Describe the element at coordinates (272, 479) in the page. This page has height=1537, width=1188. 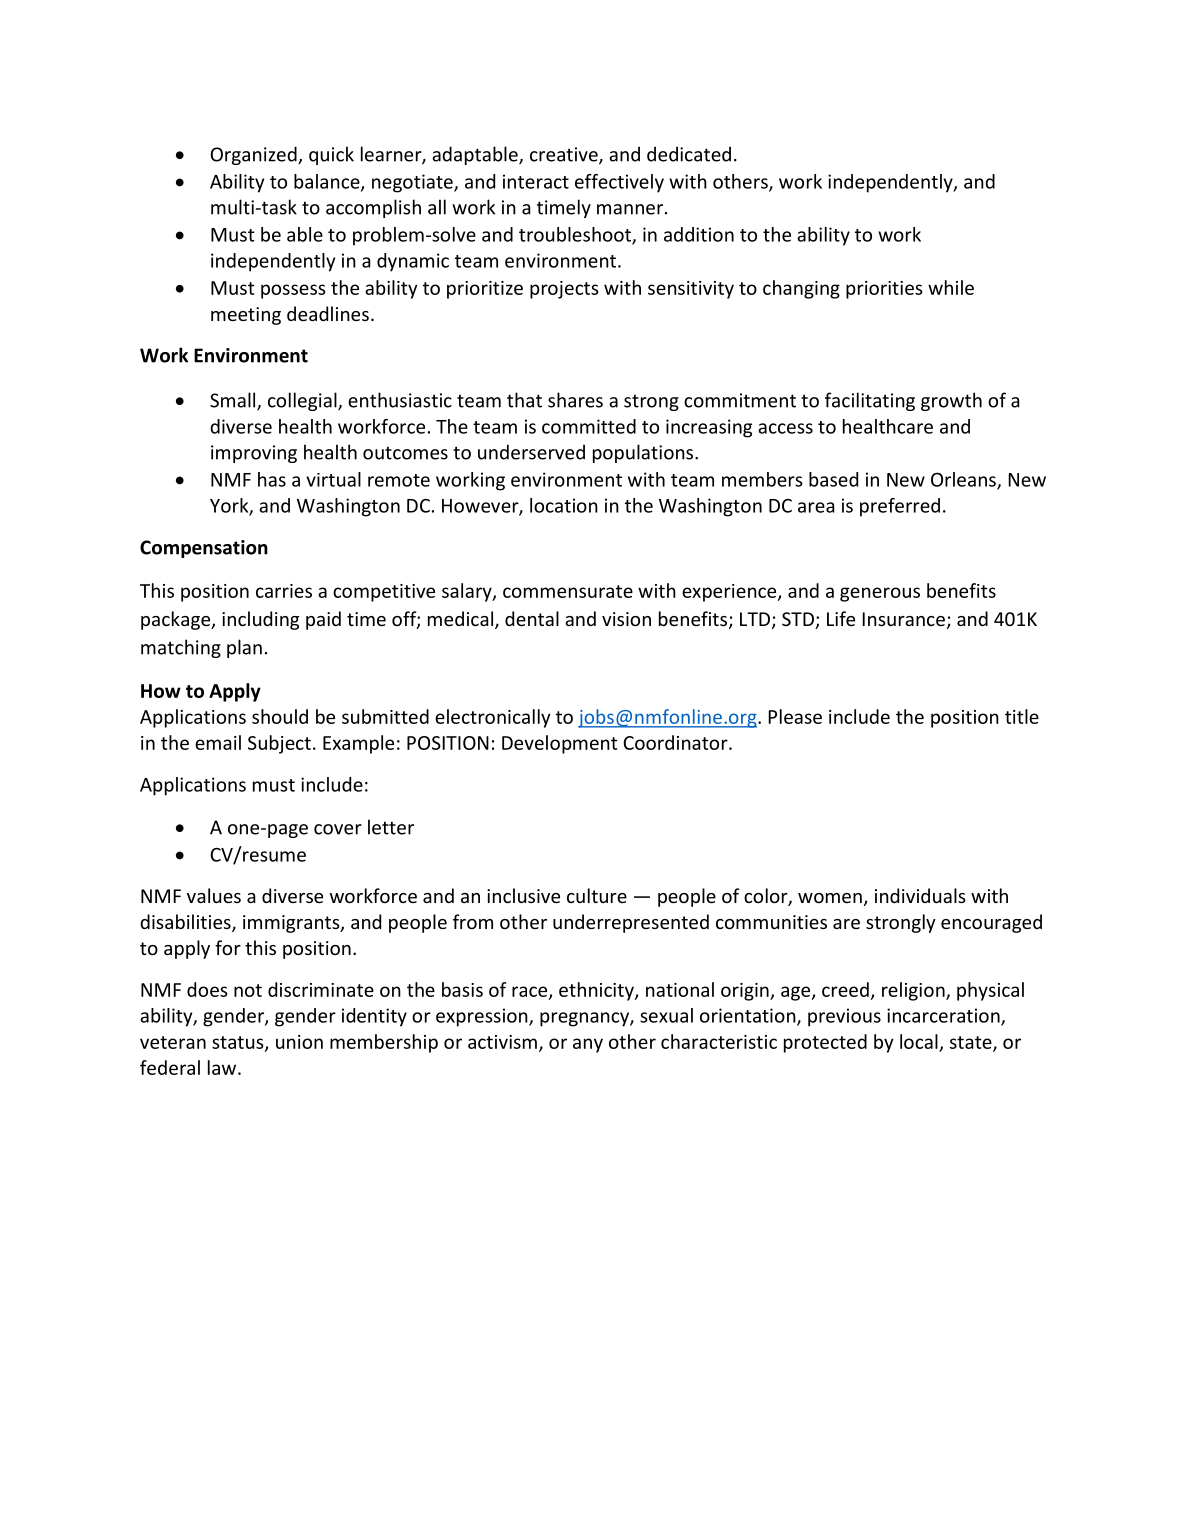
I see `has` at that location.
